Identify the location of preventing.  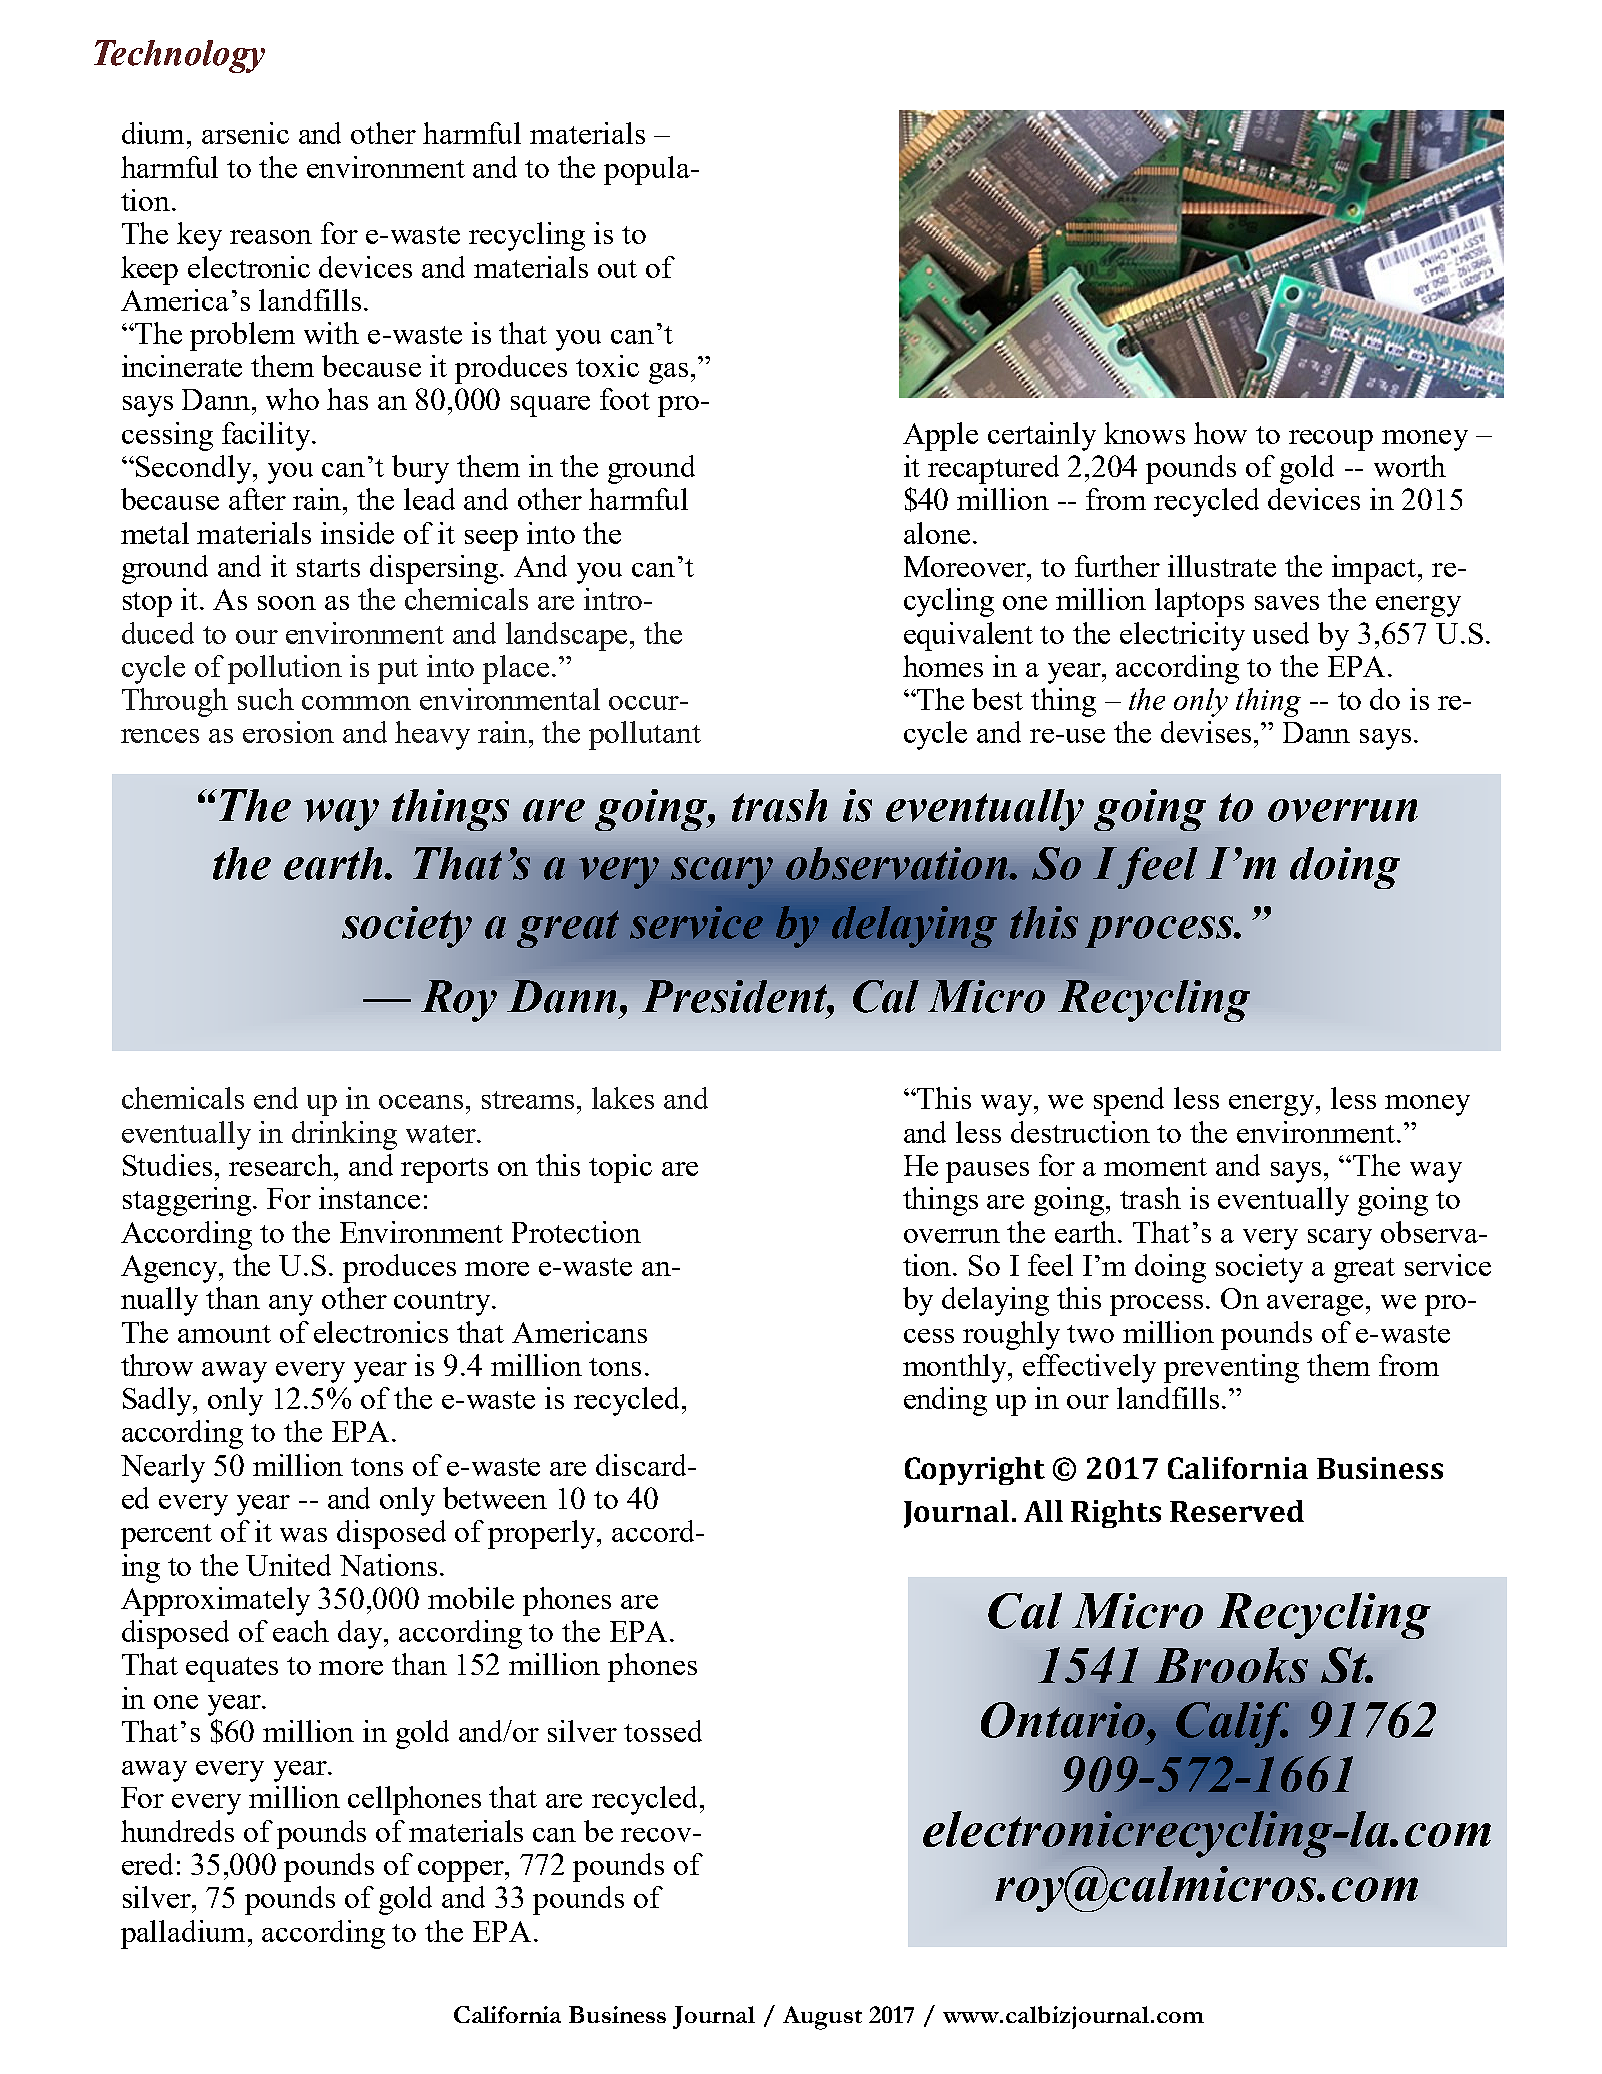
(1231, 1368).
